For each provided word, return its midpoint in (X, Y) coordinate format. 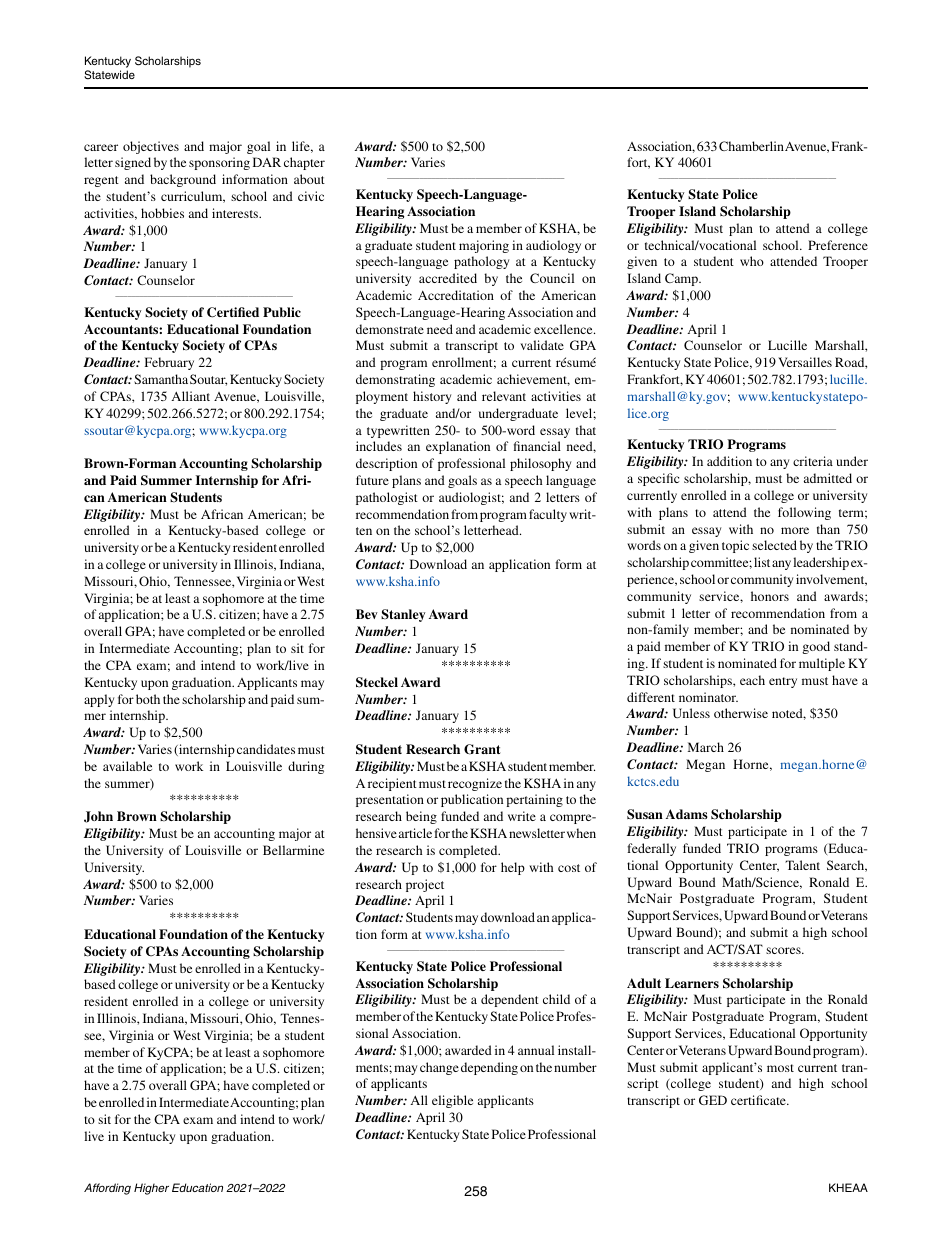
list (762, 562)
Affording (107, 1189)
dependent (510, 1000)
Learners (692, 983)
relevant (504, 396)
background (183, 180)
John (98, 817)
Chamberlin (751, 146)
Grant (482, 749)
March (706, 747)
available (127, 766)
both (148, 699)
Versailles (805, 362)
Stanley (403, 615)
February (169, 363)
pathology (481, 262)
